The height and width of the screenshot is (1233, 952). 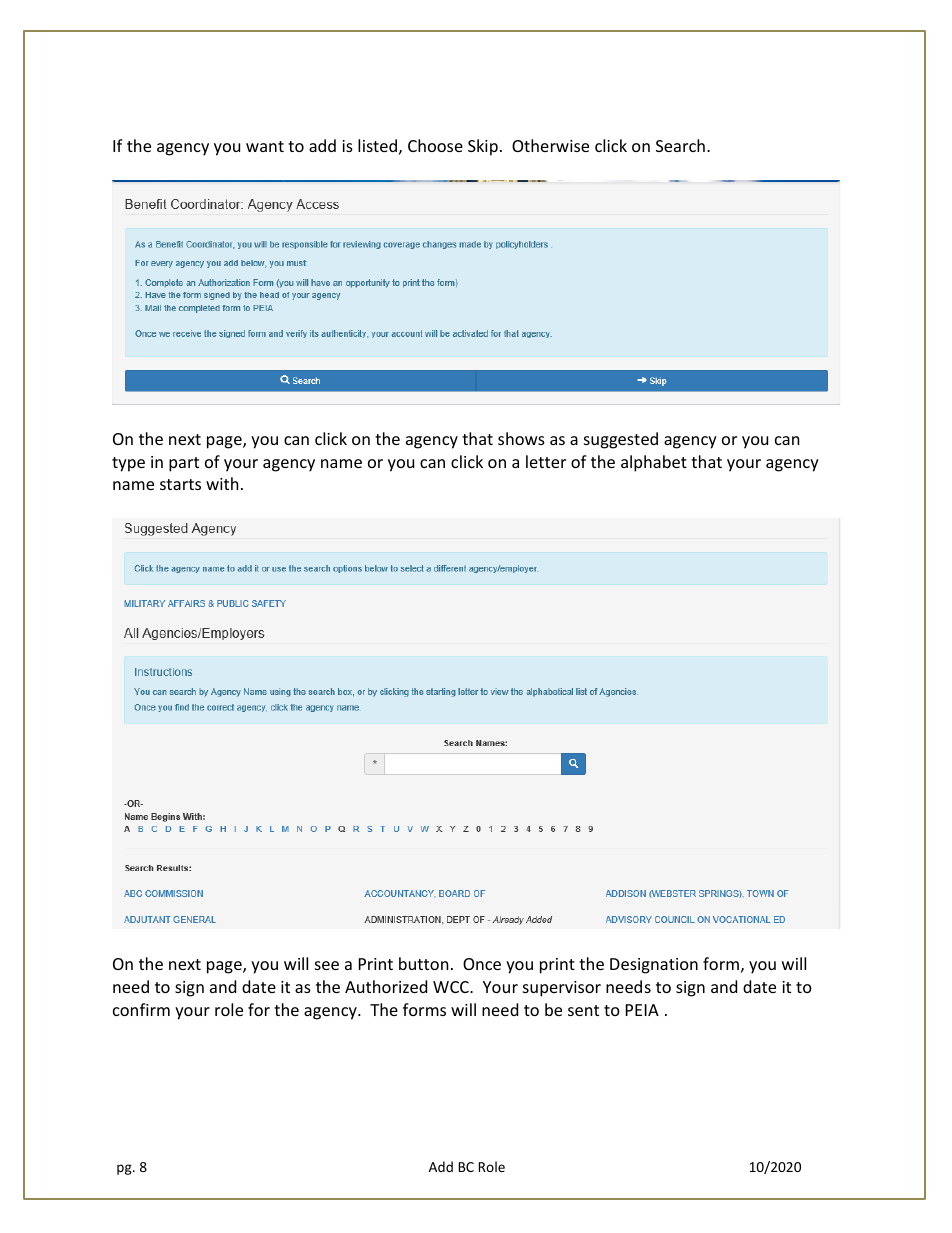 What do you see at coordinates (521, 438) in the screenshot?
I see `shows` at bounding box center [521, 438].
